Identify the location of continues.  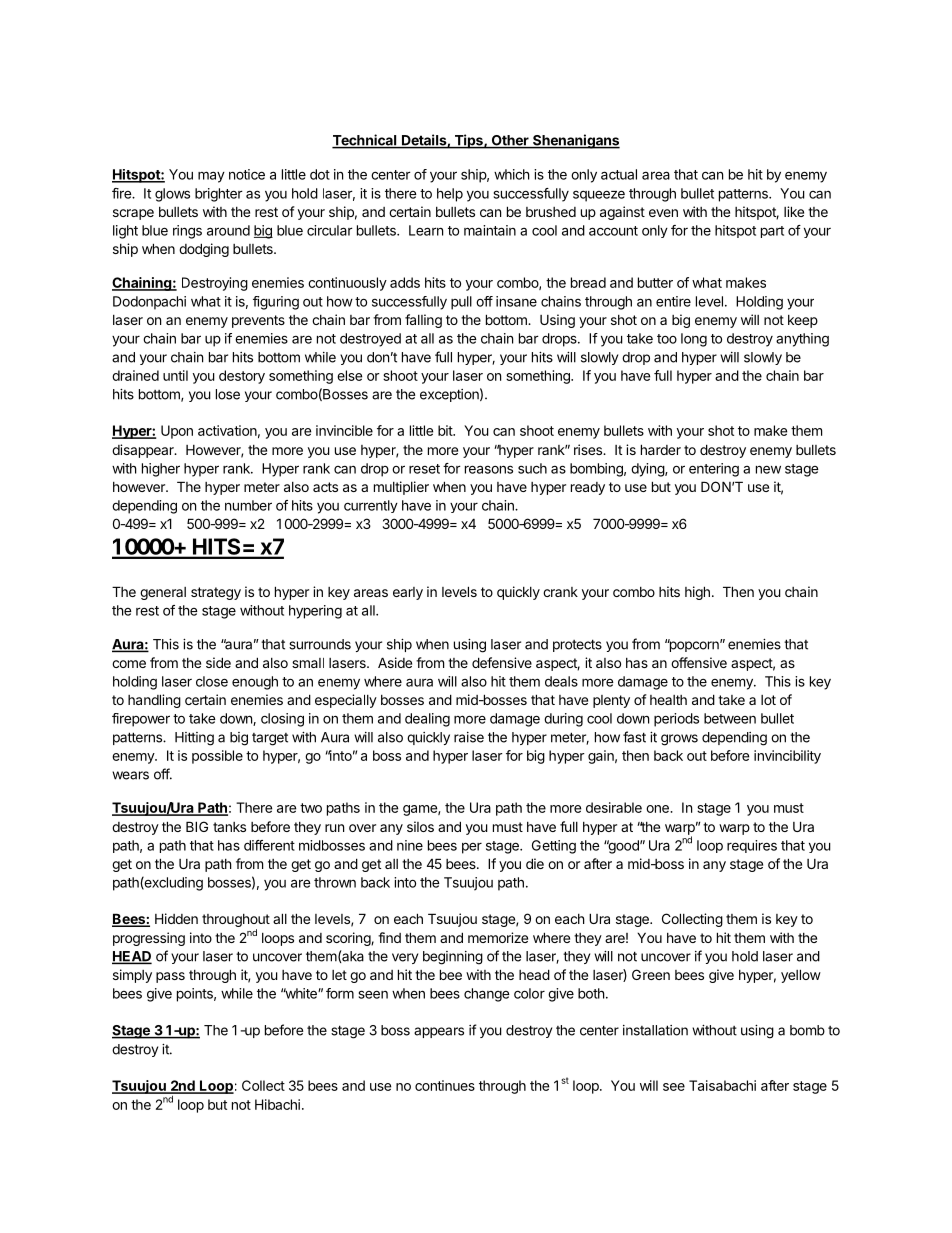
(445, 1085).
